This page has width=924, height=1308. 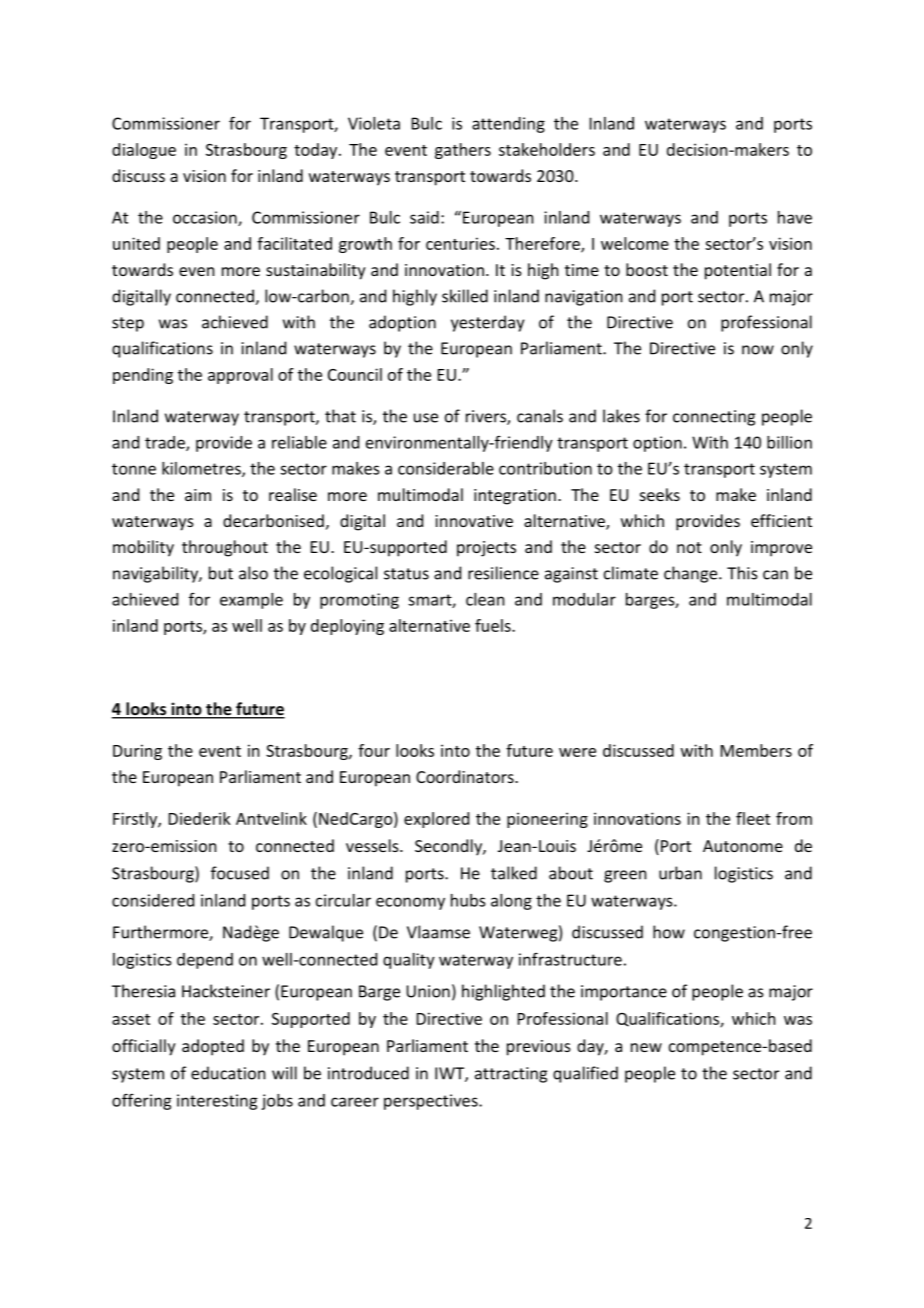 I want to click on gathers, so click(x=463, y=151).
